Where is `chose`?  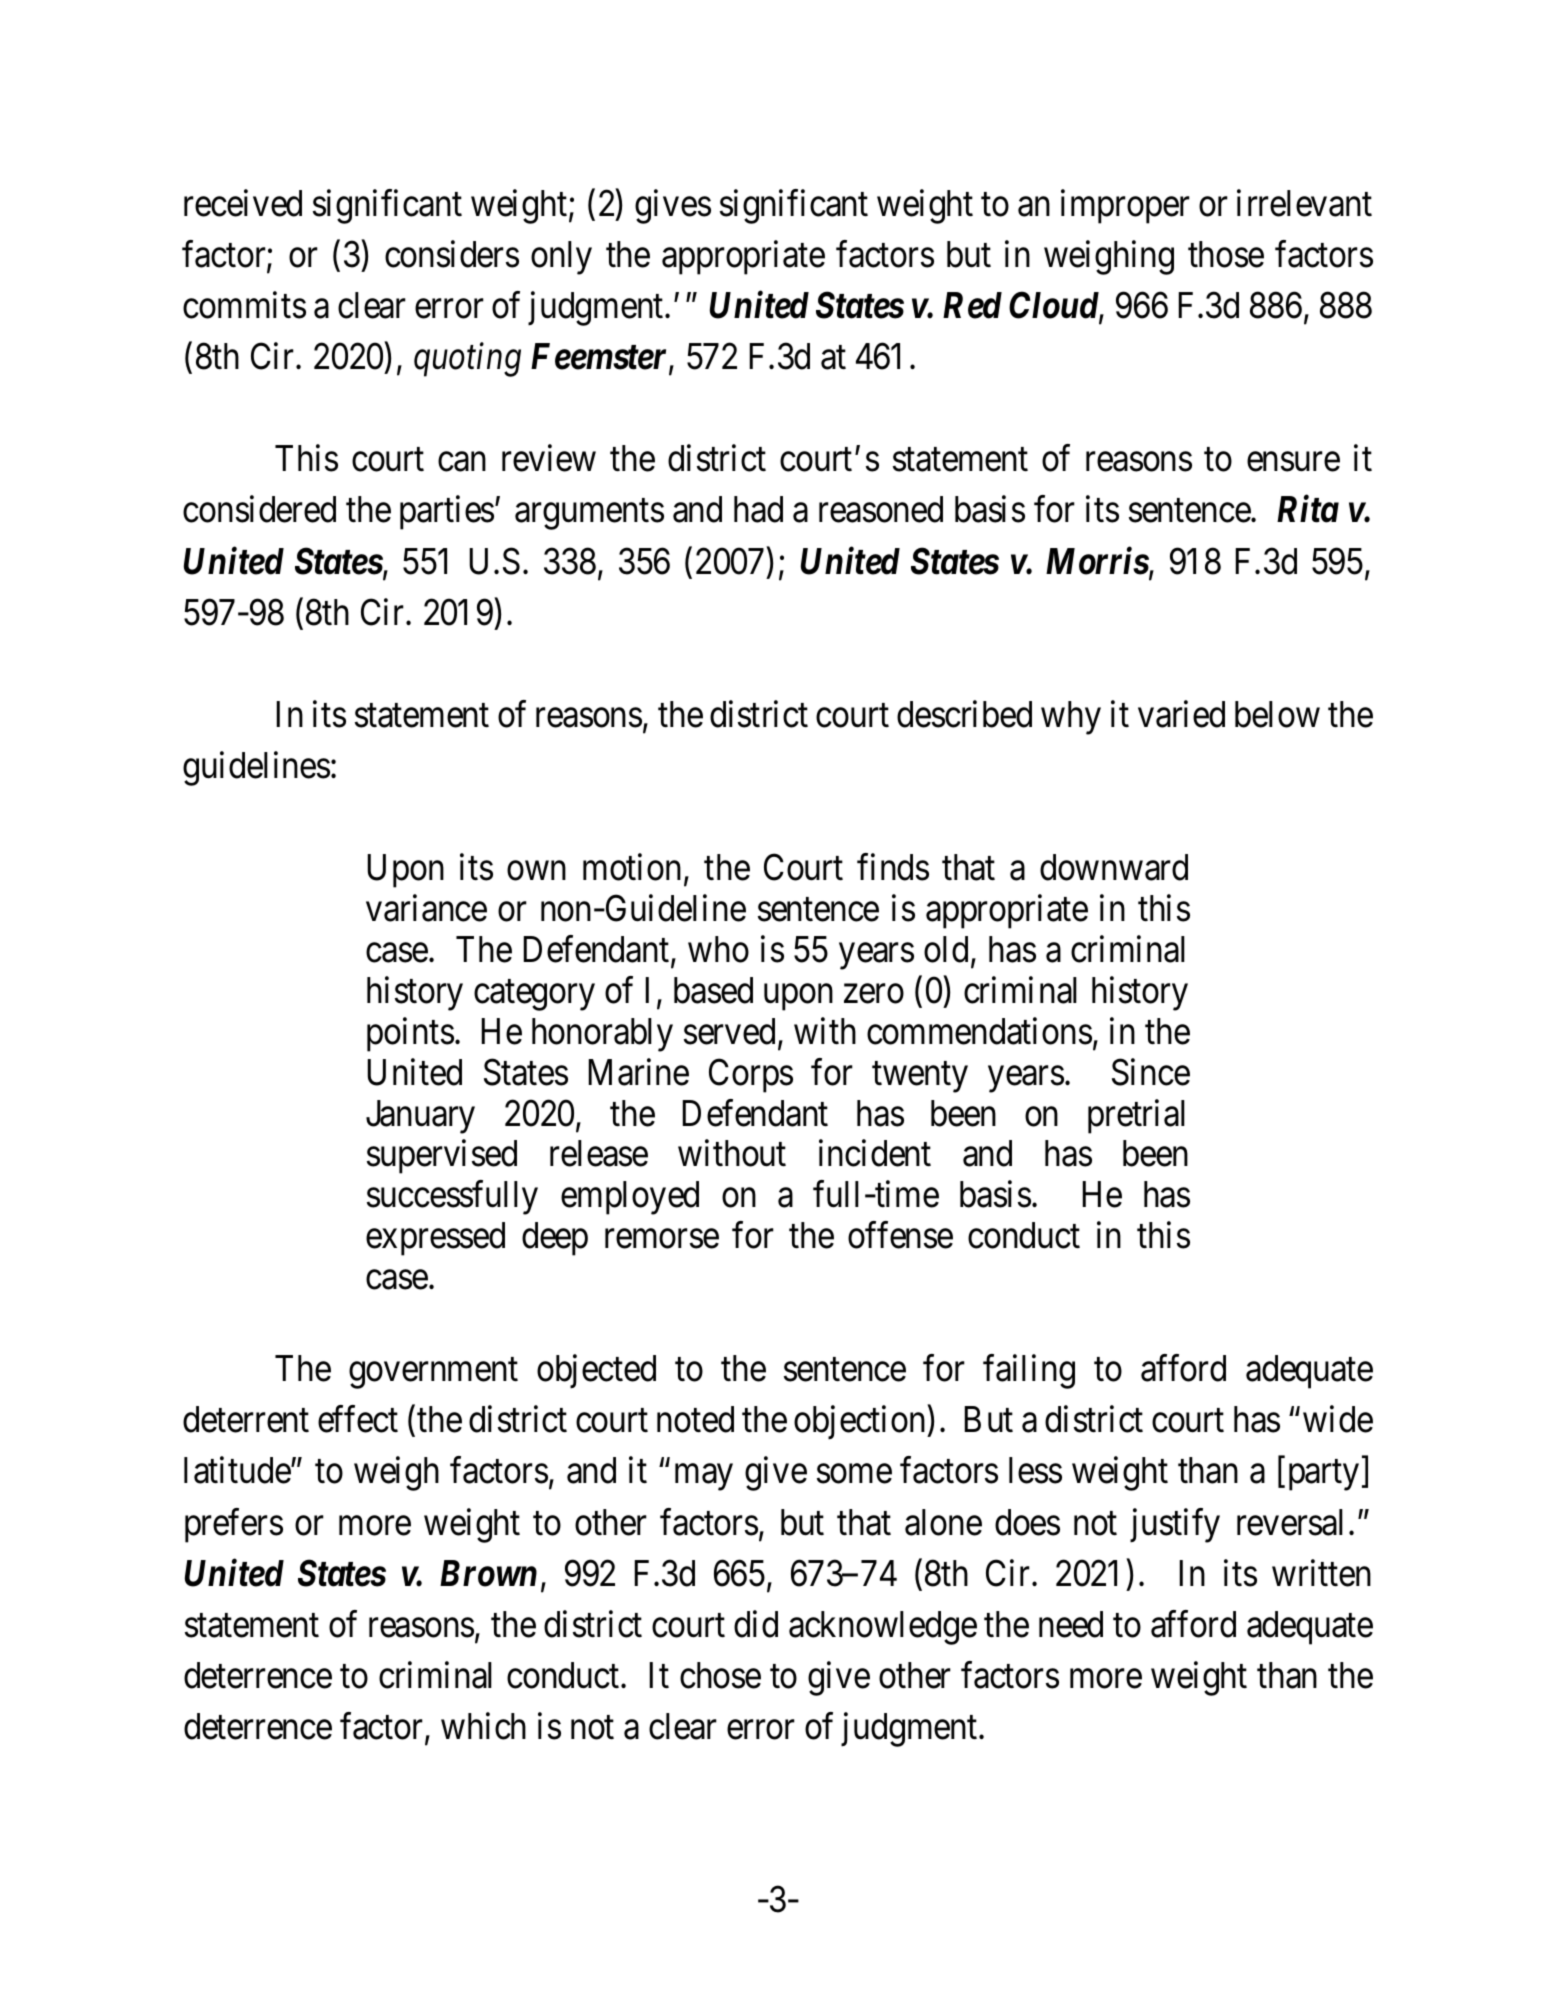
chose is located at coordinates (720, 1675).
